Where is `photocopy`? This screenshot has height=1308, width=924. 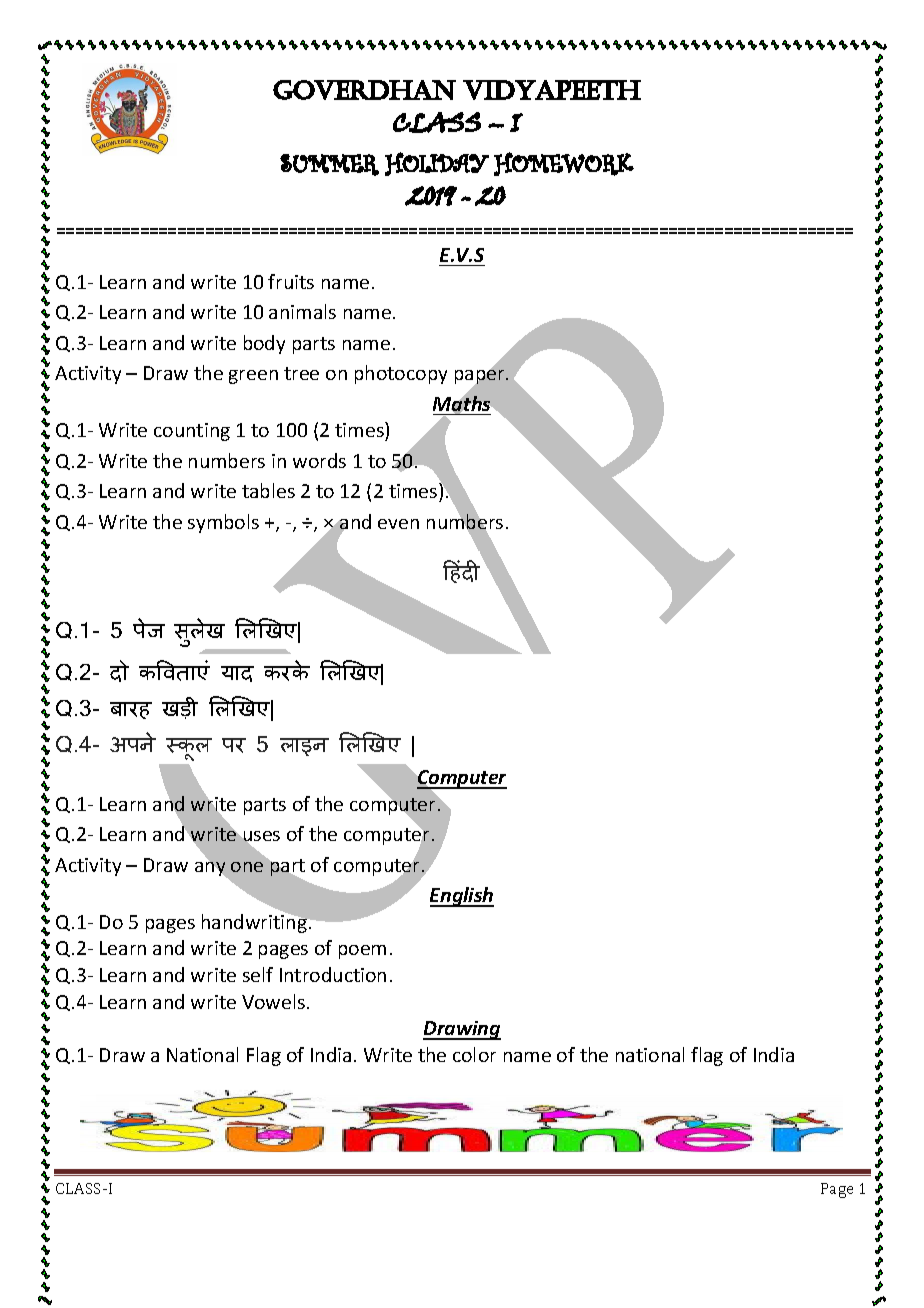
photocopy is located at coordinates (401, 374).
